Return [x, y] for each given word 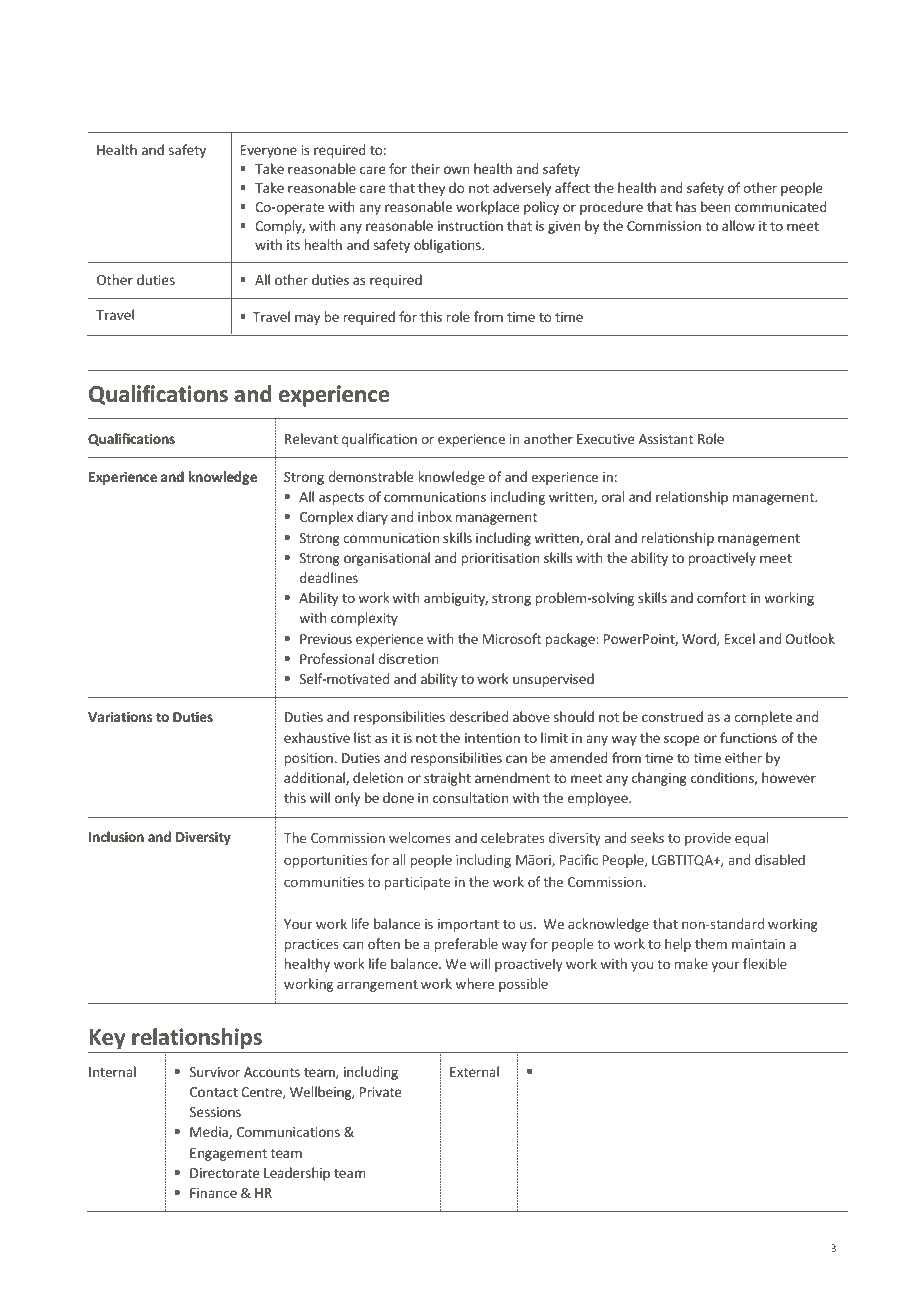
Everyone [268, 151]
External [474, 1071]
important [468, 925]
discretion [408, 658]
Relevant [311, 438]
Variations [120, 716]
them [711, 943]
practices [312, 945]
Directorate [224, 1173]
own [457, 170]
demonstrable [370, 476]
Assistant [666, 439]
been [716, 206]
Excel [739, 638]
